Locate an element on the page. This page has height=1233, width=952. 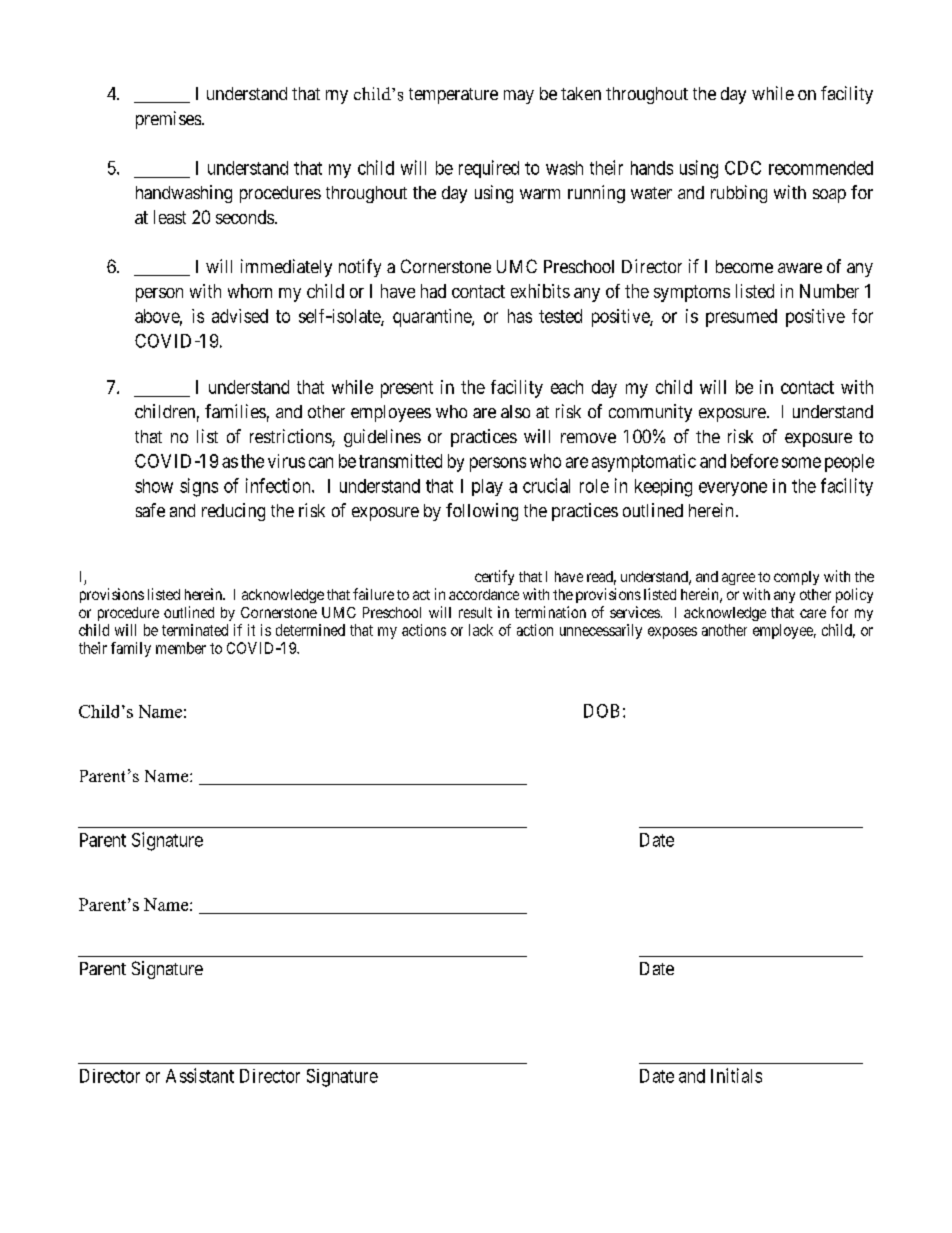
Assistant is located at coordinates (200, 1075).
